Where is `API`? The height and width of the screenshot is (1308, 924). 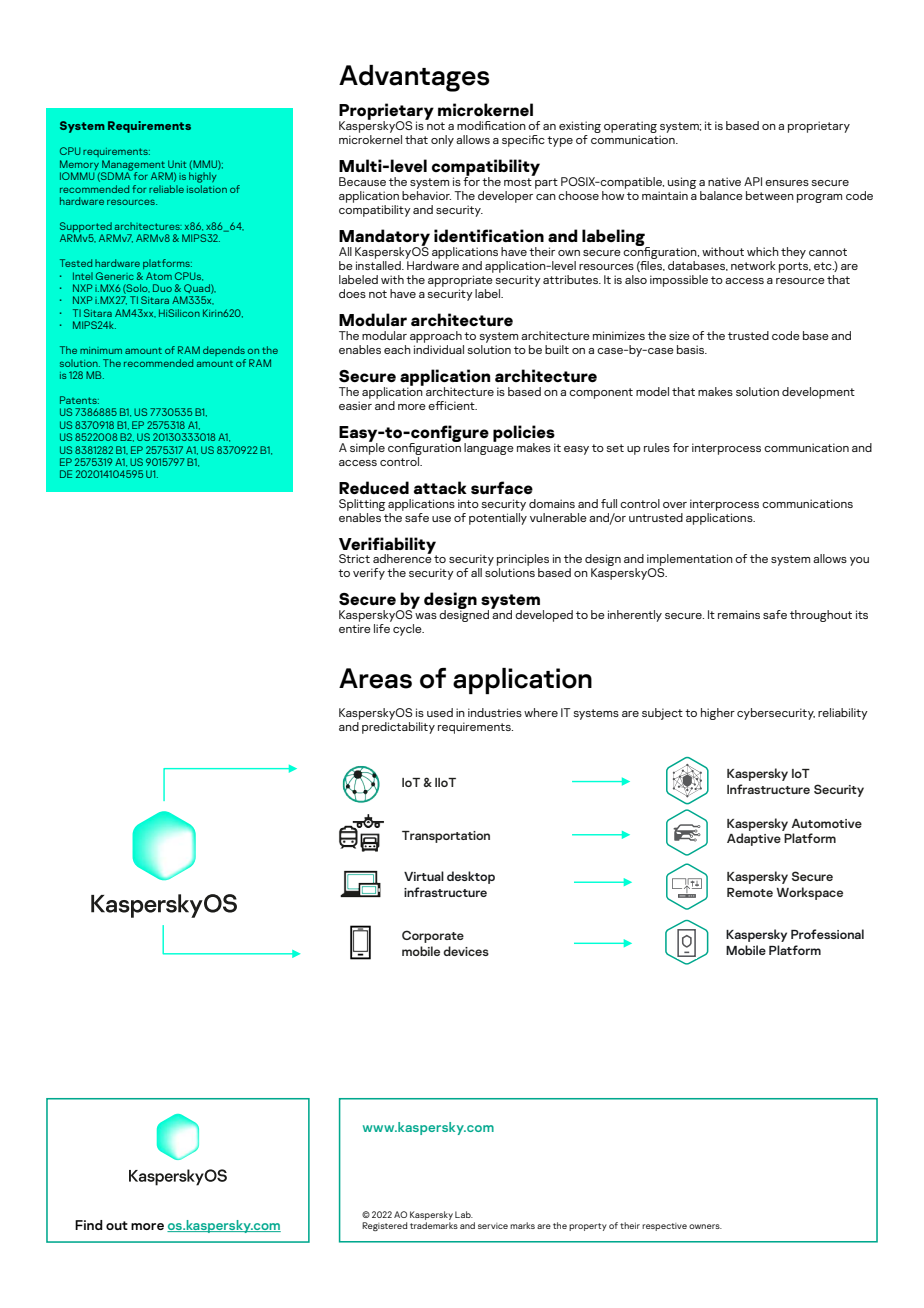
API is located at coordinates (753, 181).
